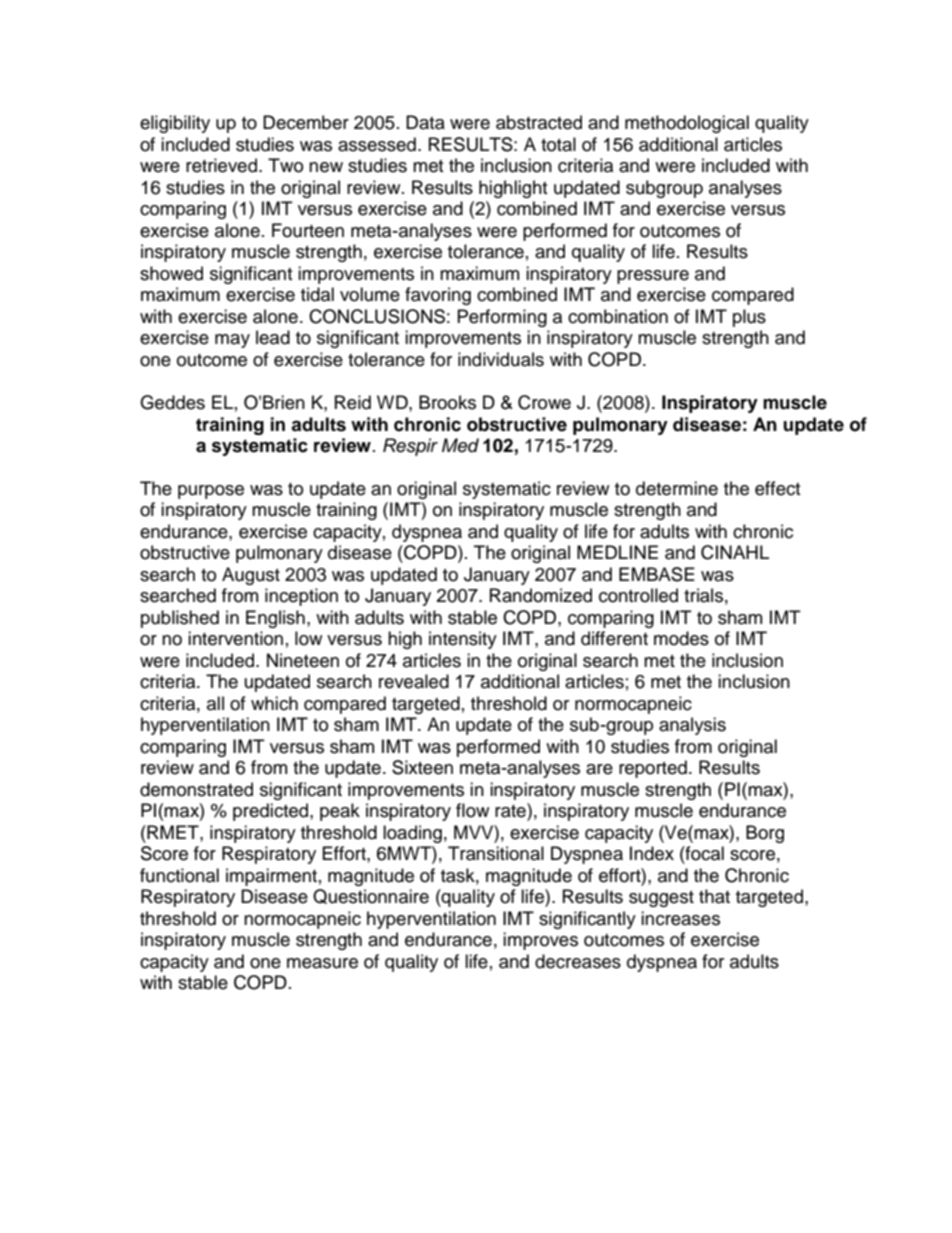 Image resolution: width=952 pixels, height=1233 pixels. Describe the element at coordinates (749, 318) in the screenshot. I see `plus` at that location.
